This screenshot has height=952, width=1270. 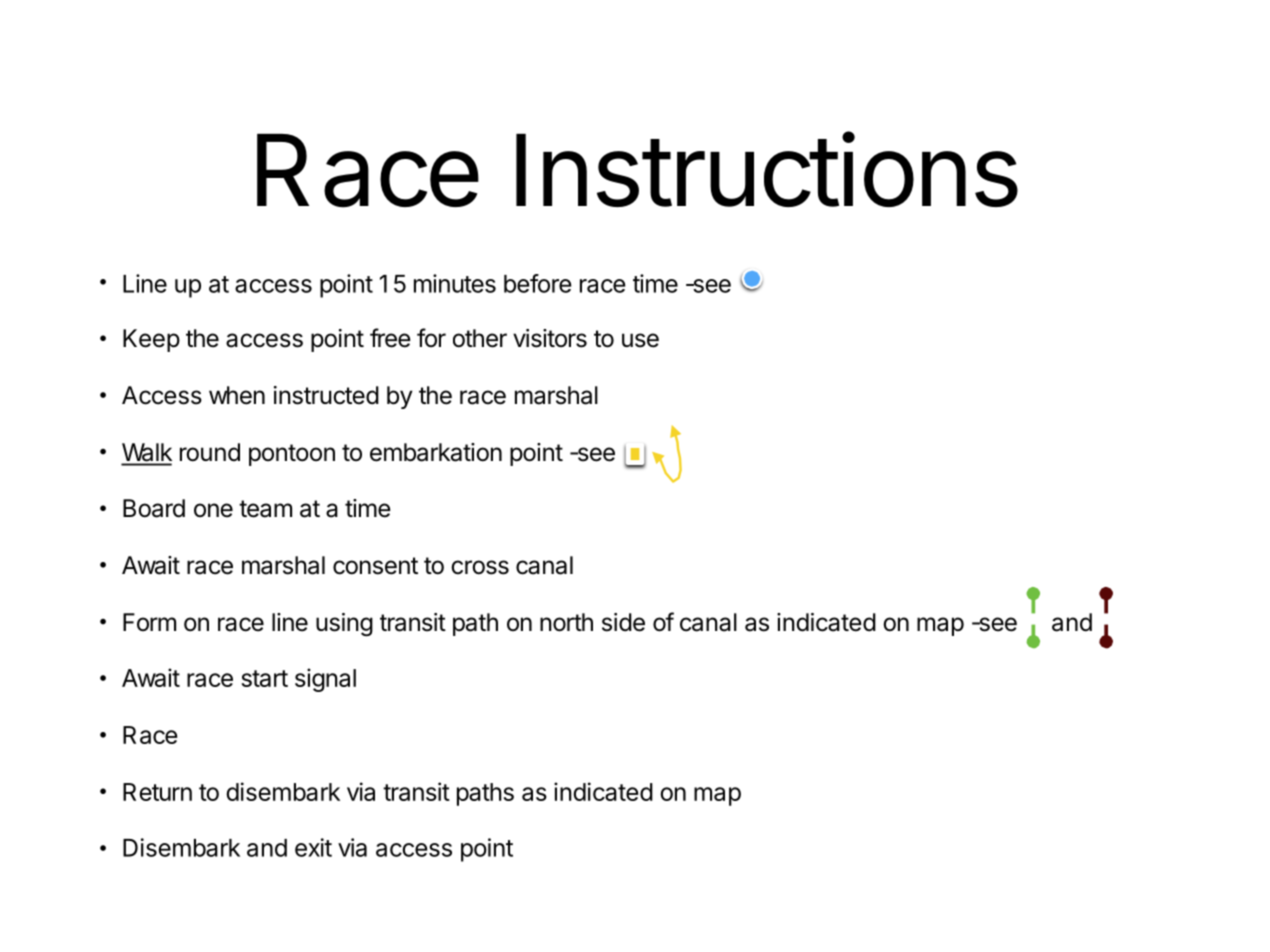 What do you see at coordinates (640, 340) in the screenshot?
I see `use` at bounding box center [640, 340].
